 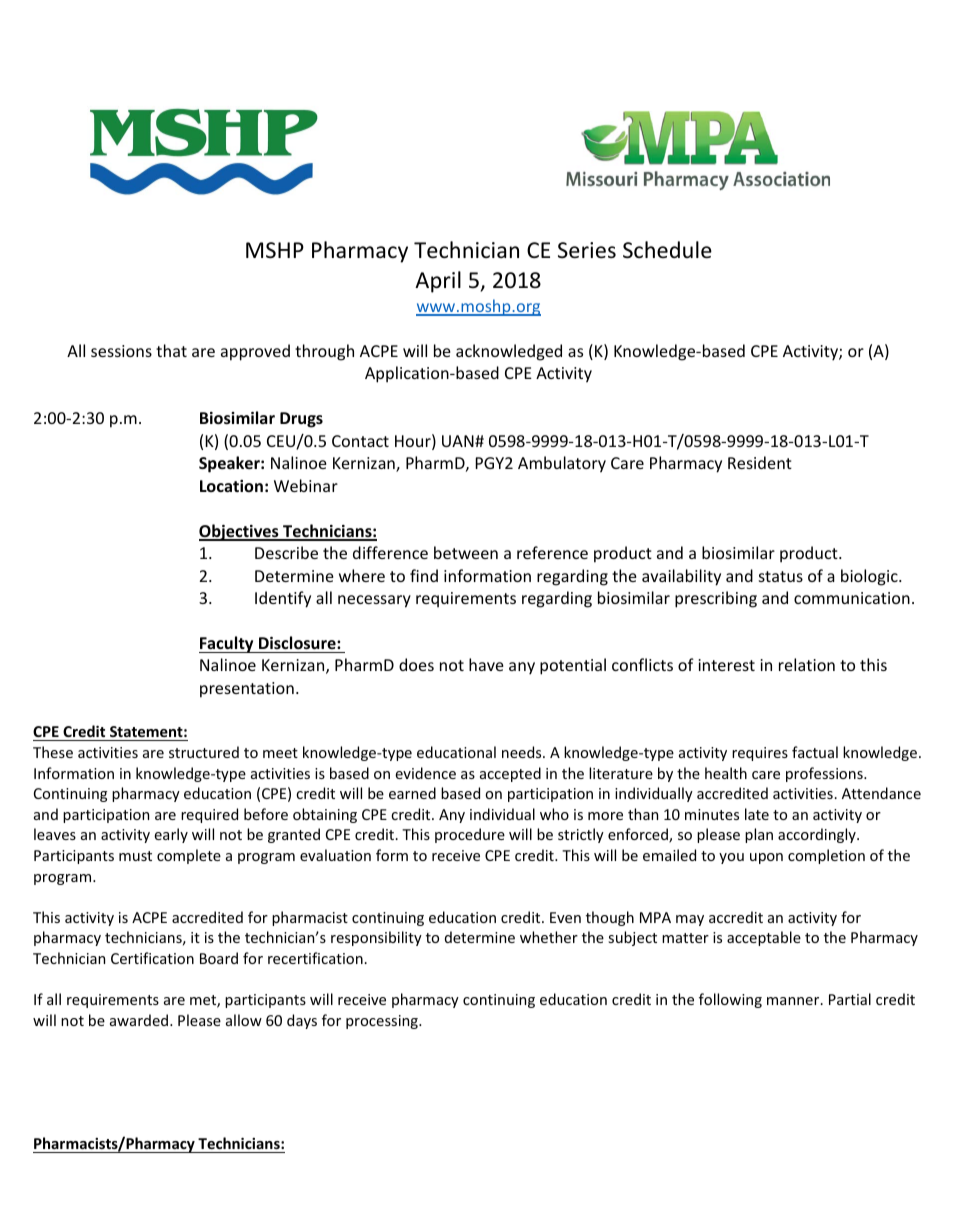 What do you see at coordinates (140, 1020) in the screenshot?
I see `awarded` at bounding box center [140, 1020].
